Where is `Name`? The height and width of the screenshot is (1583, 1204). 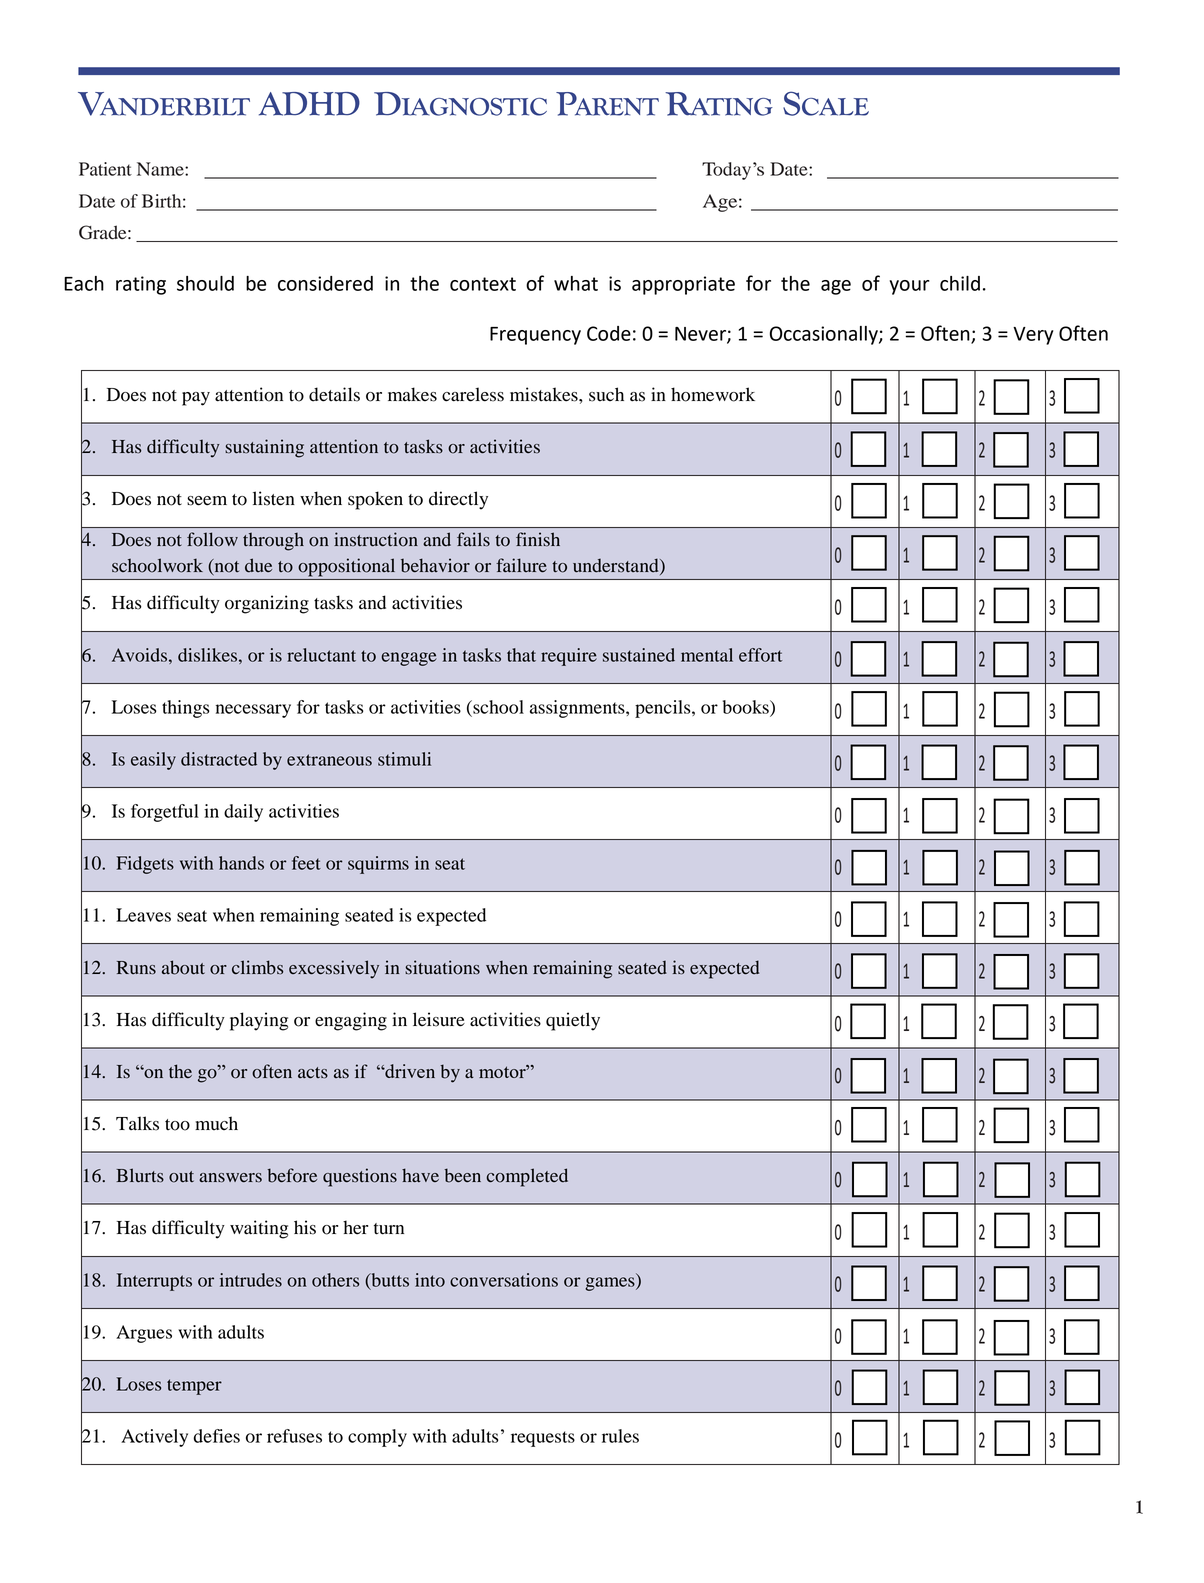
Name is located at coordinates (161, 169).
